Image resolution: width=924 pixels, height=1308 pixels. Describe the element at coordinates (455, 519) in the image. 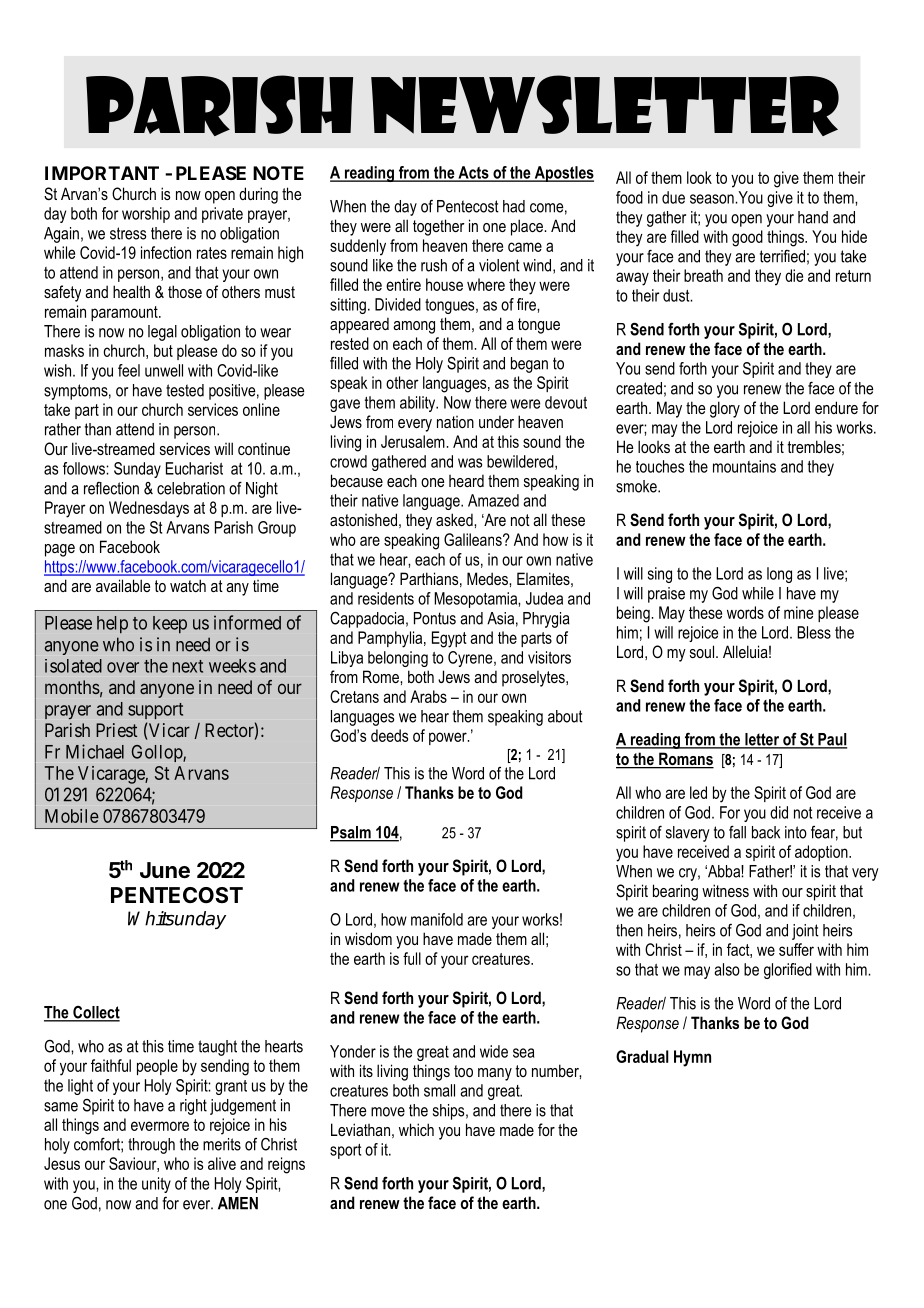

I see `asked` at that location.
